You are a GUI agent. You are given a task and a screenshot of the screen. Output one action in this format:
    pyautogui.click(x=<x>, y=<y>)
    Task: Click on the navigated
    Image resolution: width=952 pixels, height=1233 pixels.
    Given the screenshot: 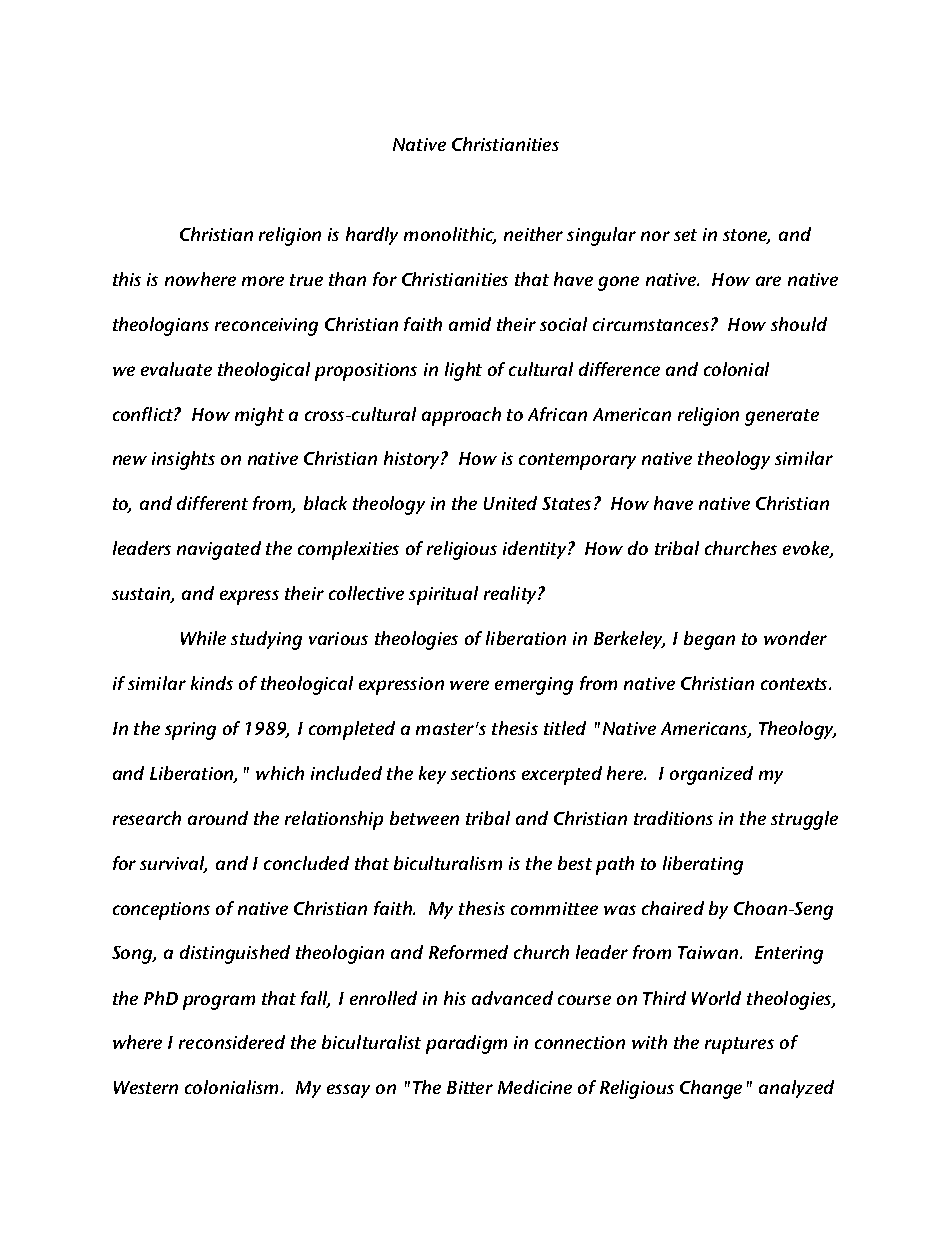 What is the action you would take?
    pyautogui.click(x=219, y=550)
